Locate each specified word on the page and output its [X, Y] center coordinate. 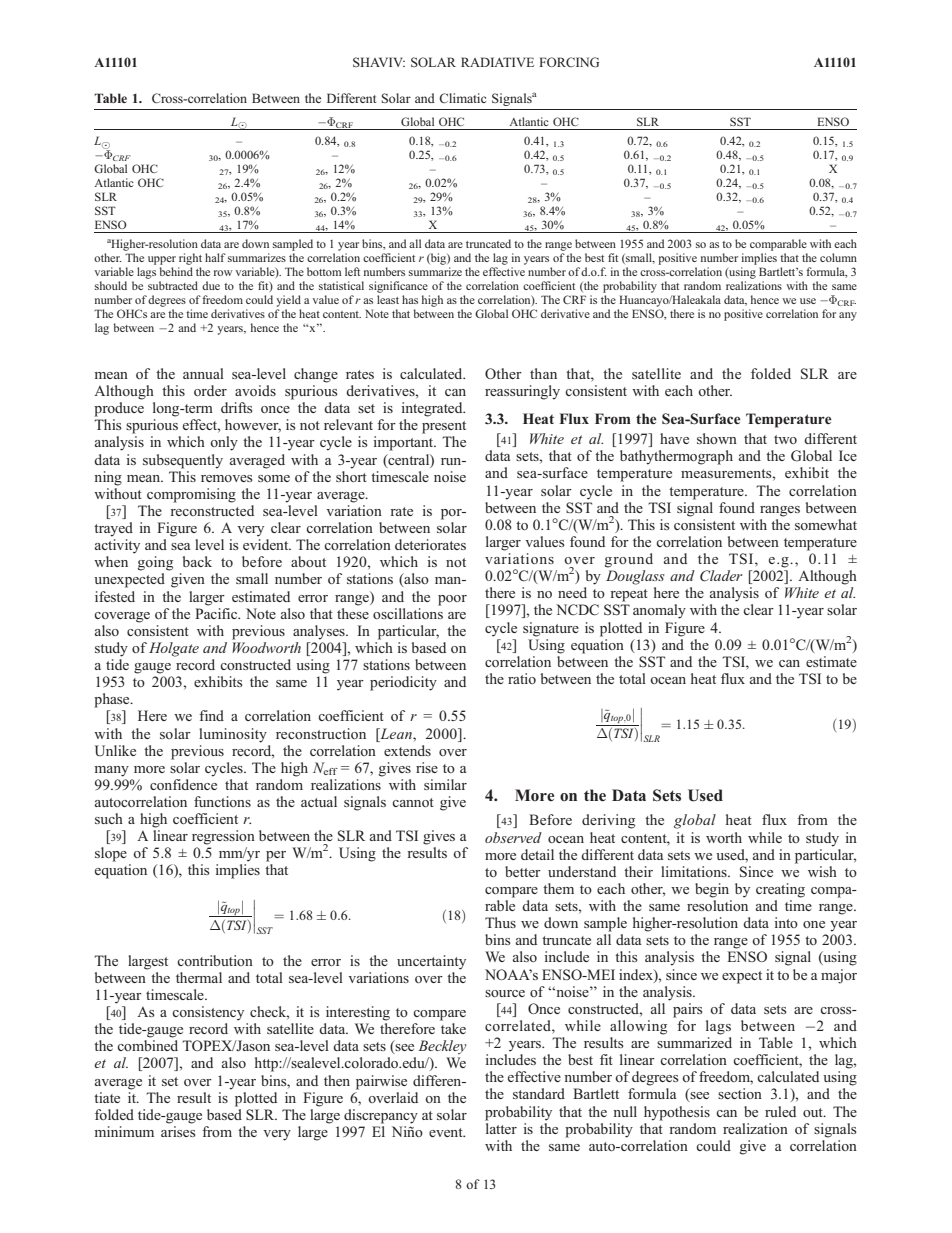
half [215, 257]
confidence [183, 784]
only [224, 443]
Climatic [462, 98]
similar [445, 784]
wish [822, 871]
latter [501, 1127]
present [444, 427]
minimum [124, 1131]
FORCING [569, 62]
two [785, 439]
